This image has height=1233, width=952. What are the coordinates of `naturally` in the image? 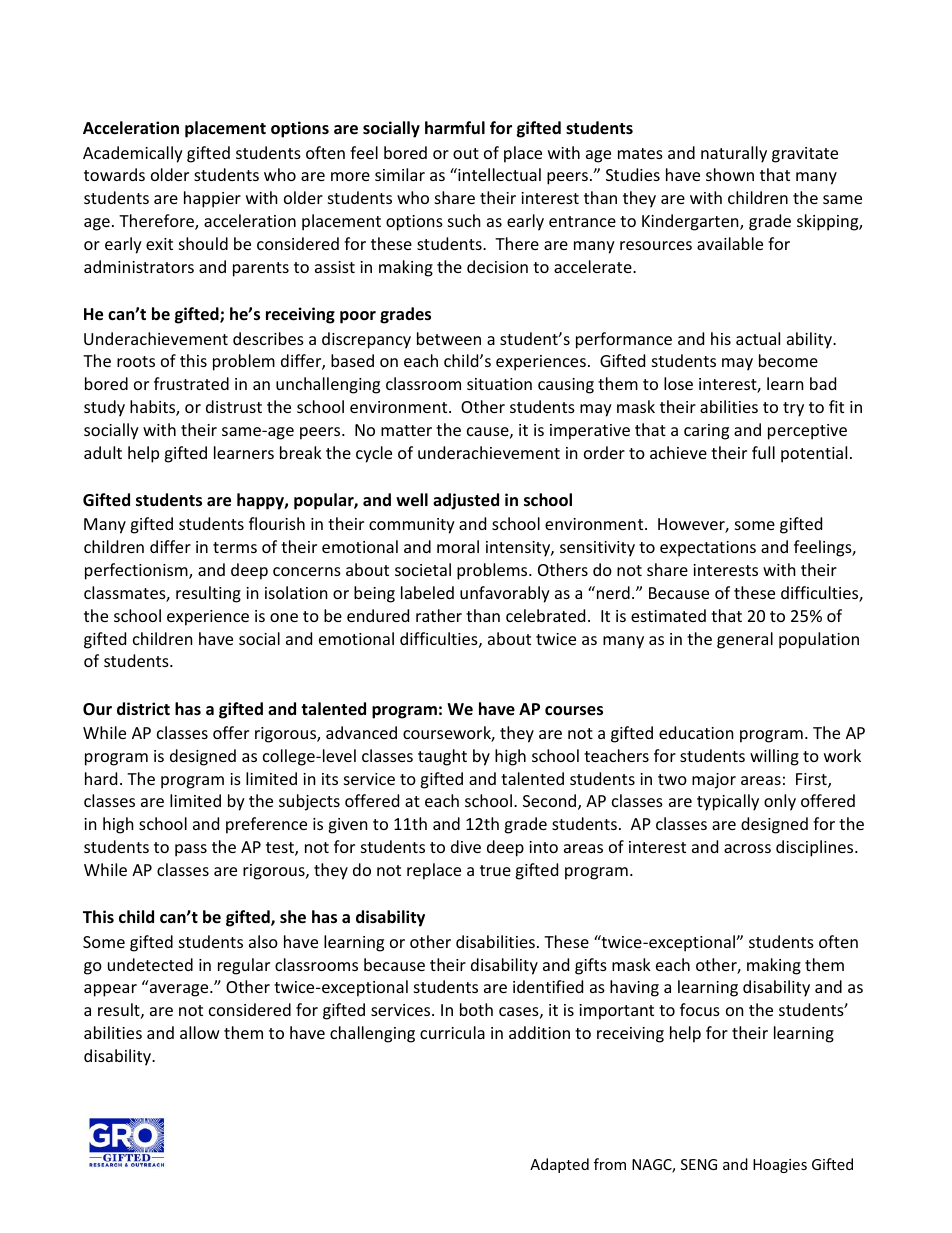 It's located at (734, 154).
